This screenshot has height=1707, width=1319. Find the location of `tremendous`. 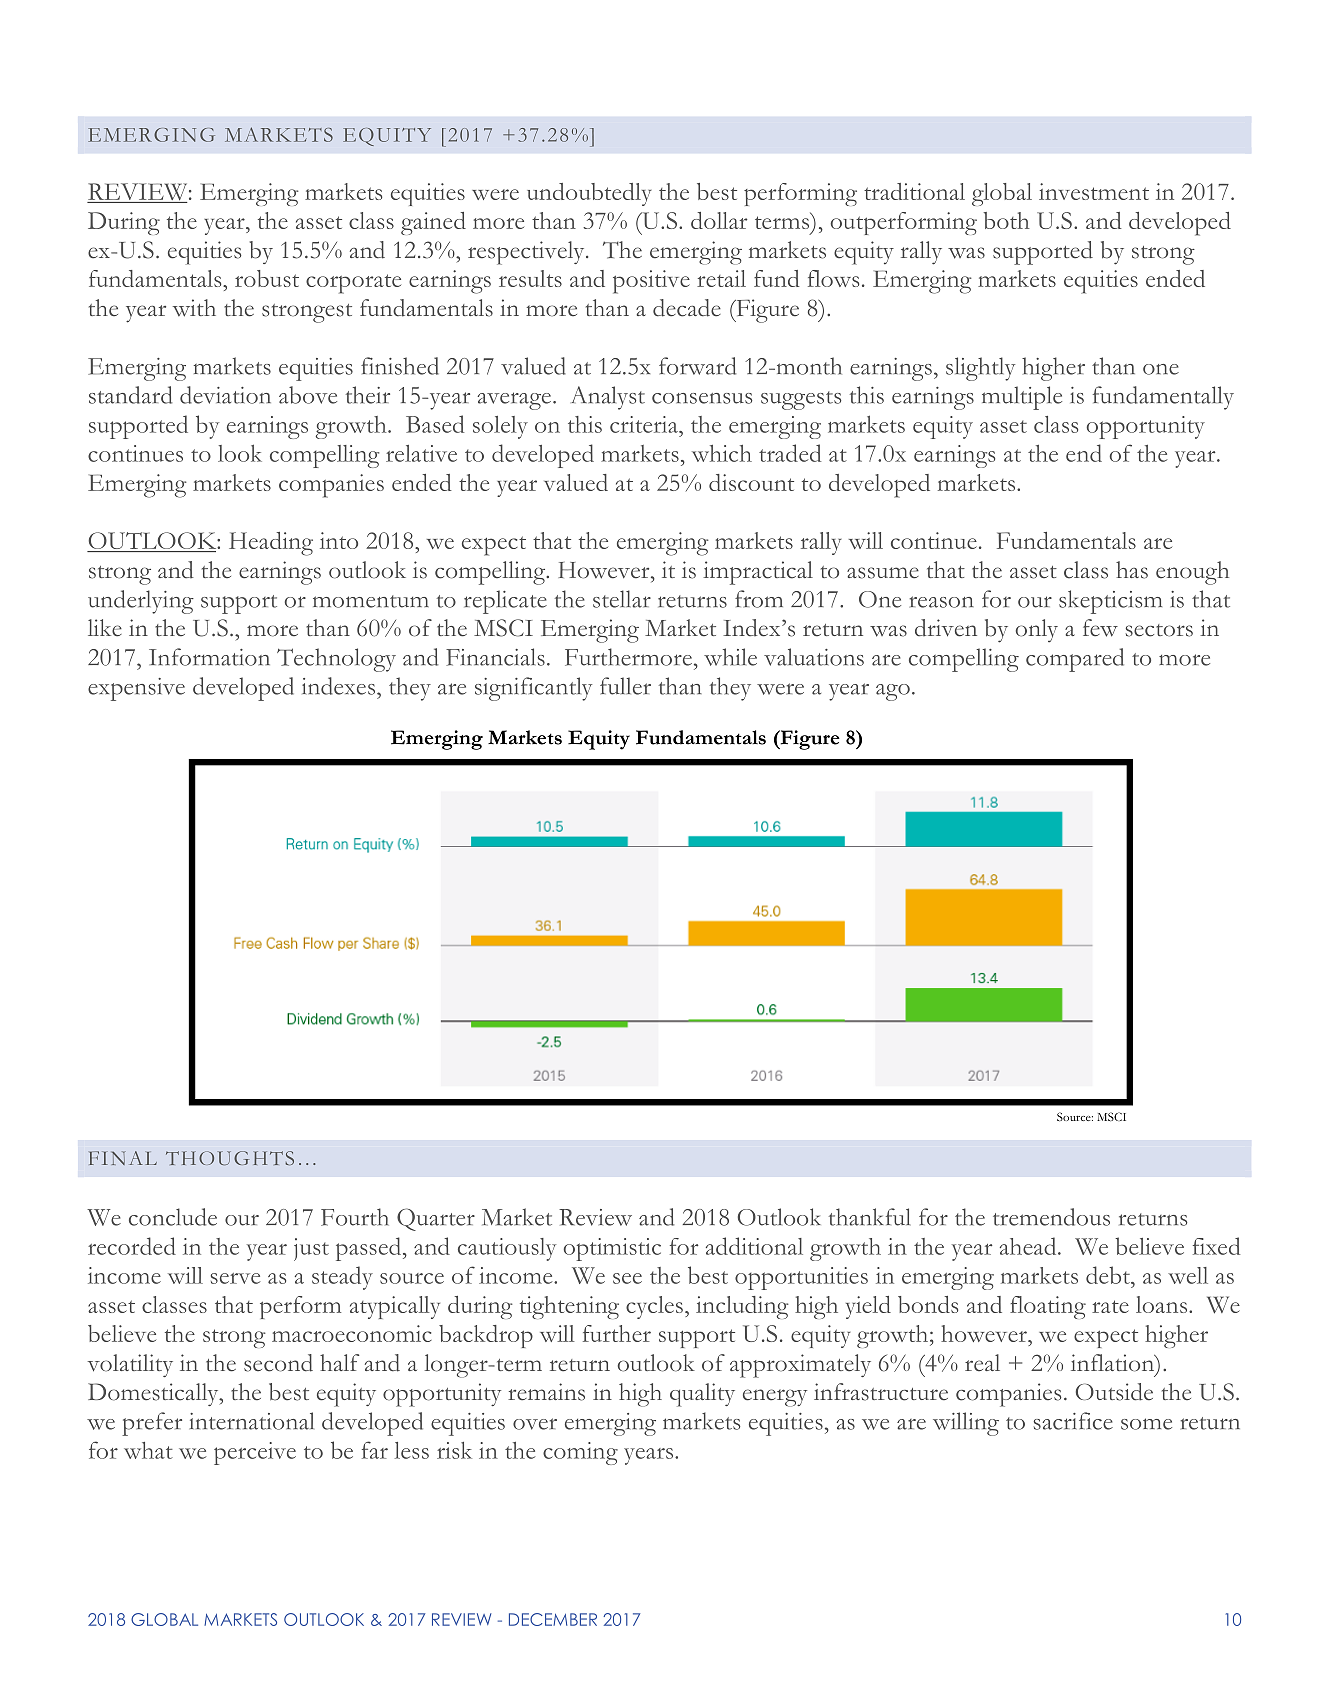

tremendous is located at coordinates (1051, 1217).
